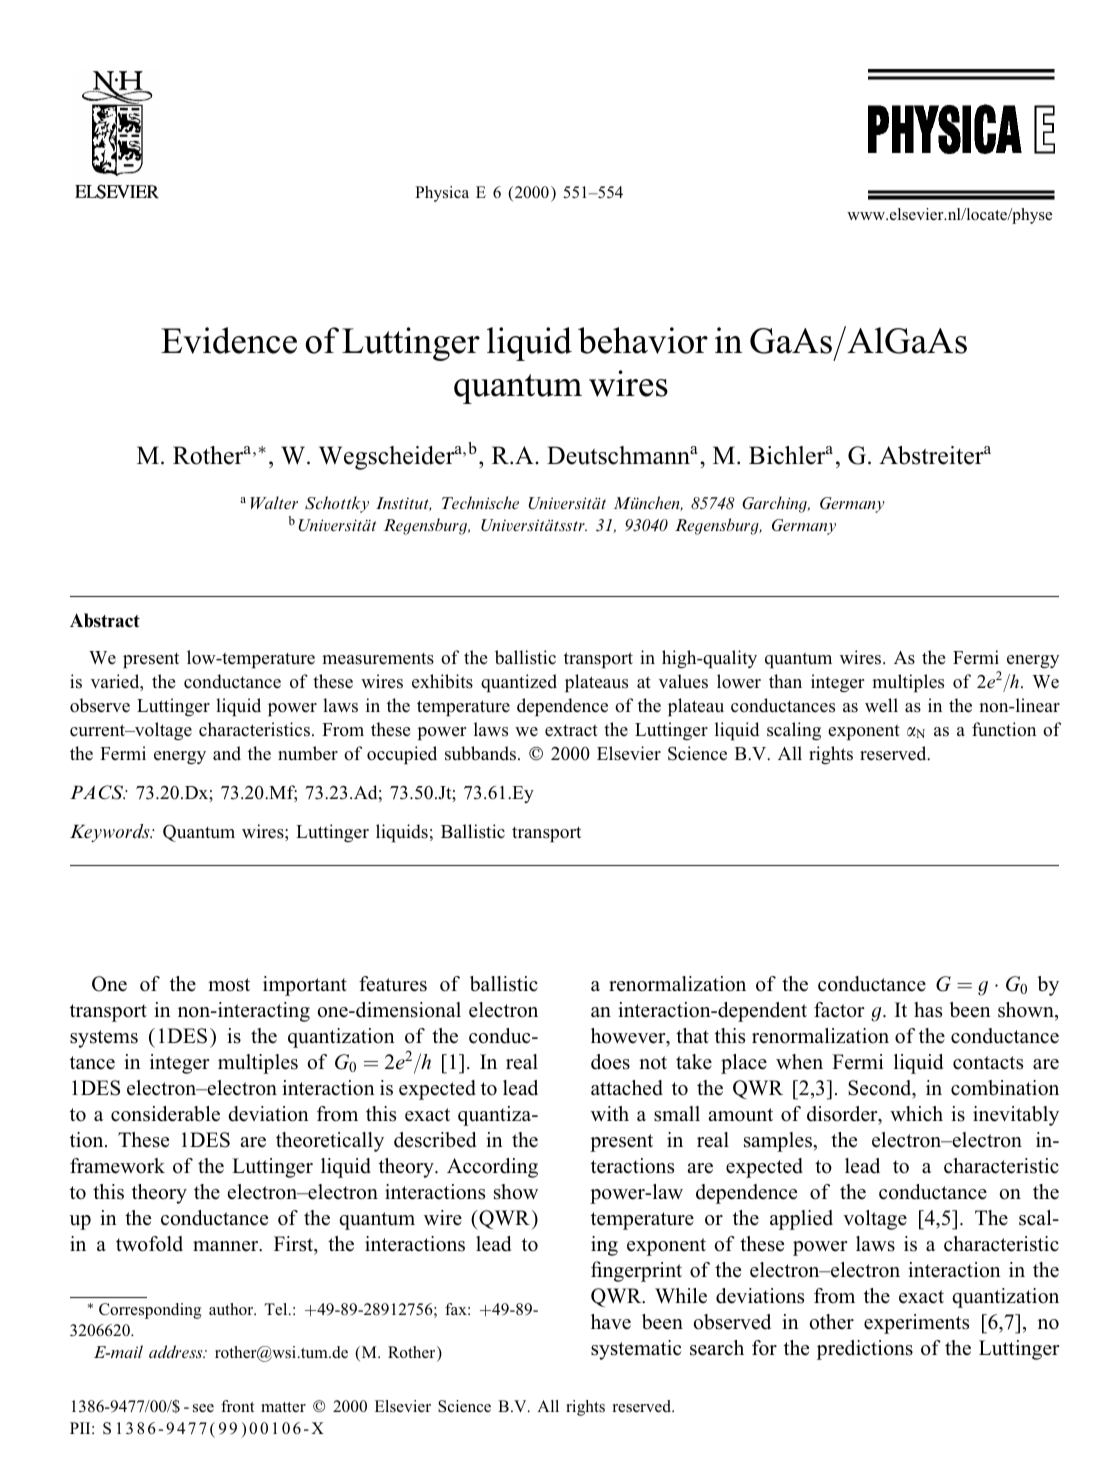 The height and width of the document is (1479, 1098). I want to click on has, so click(928, 1010).
